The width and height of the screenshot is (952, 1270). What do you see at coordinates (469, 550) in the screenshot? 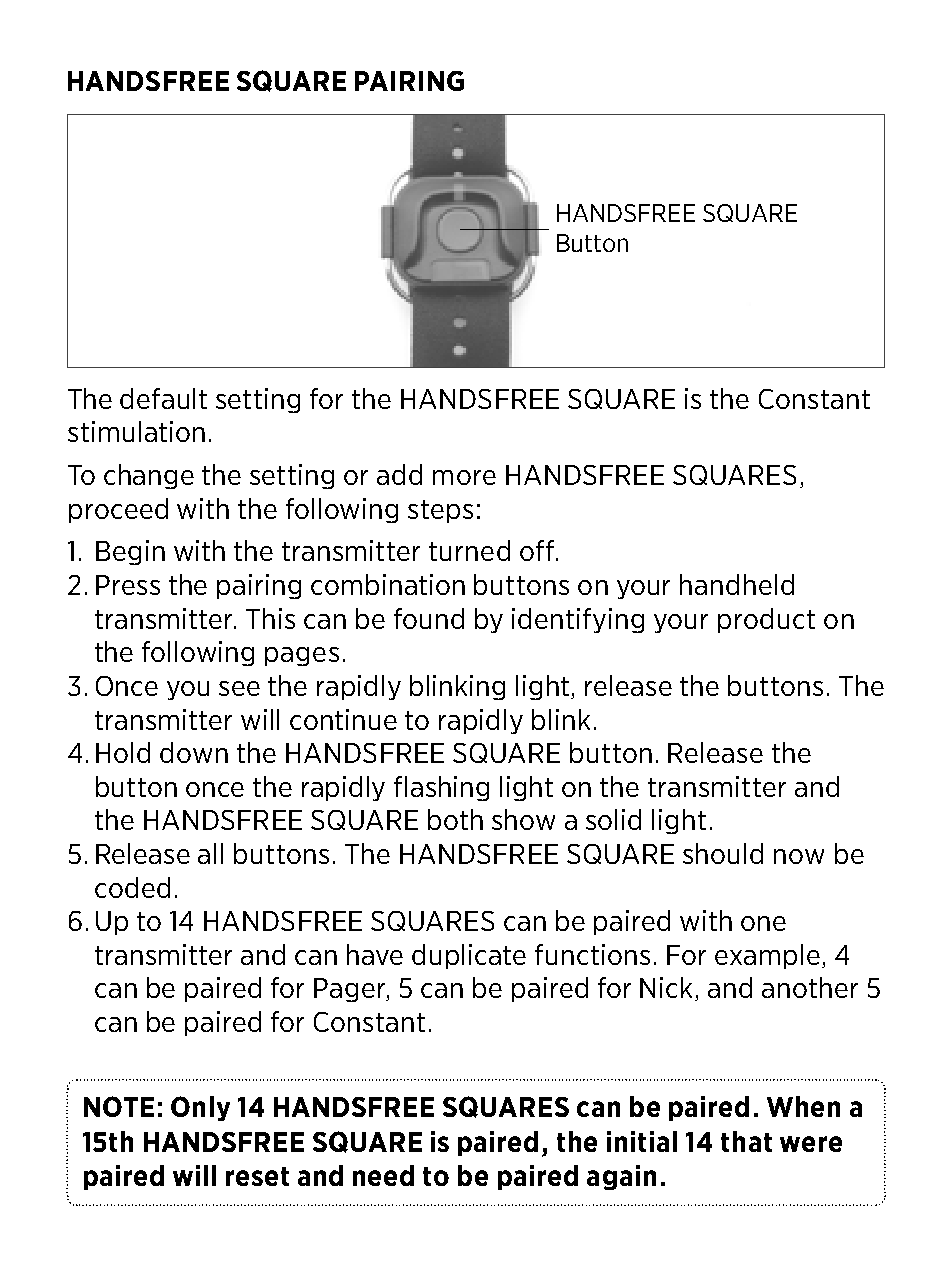
I see `turned` at bounding box center [469, 550].
